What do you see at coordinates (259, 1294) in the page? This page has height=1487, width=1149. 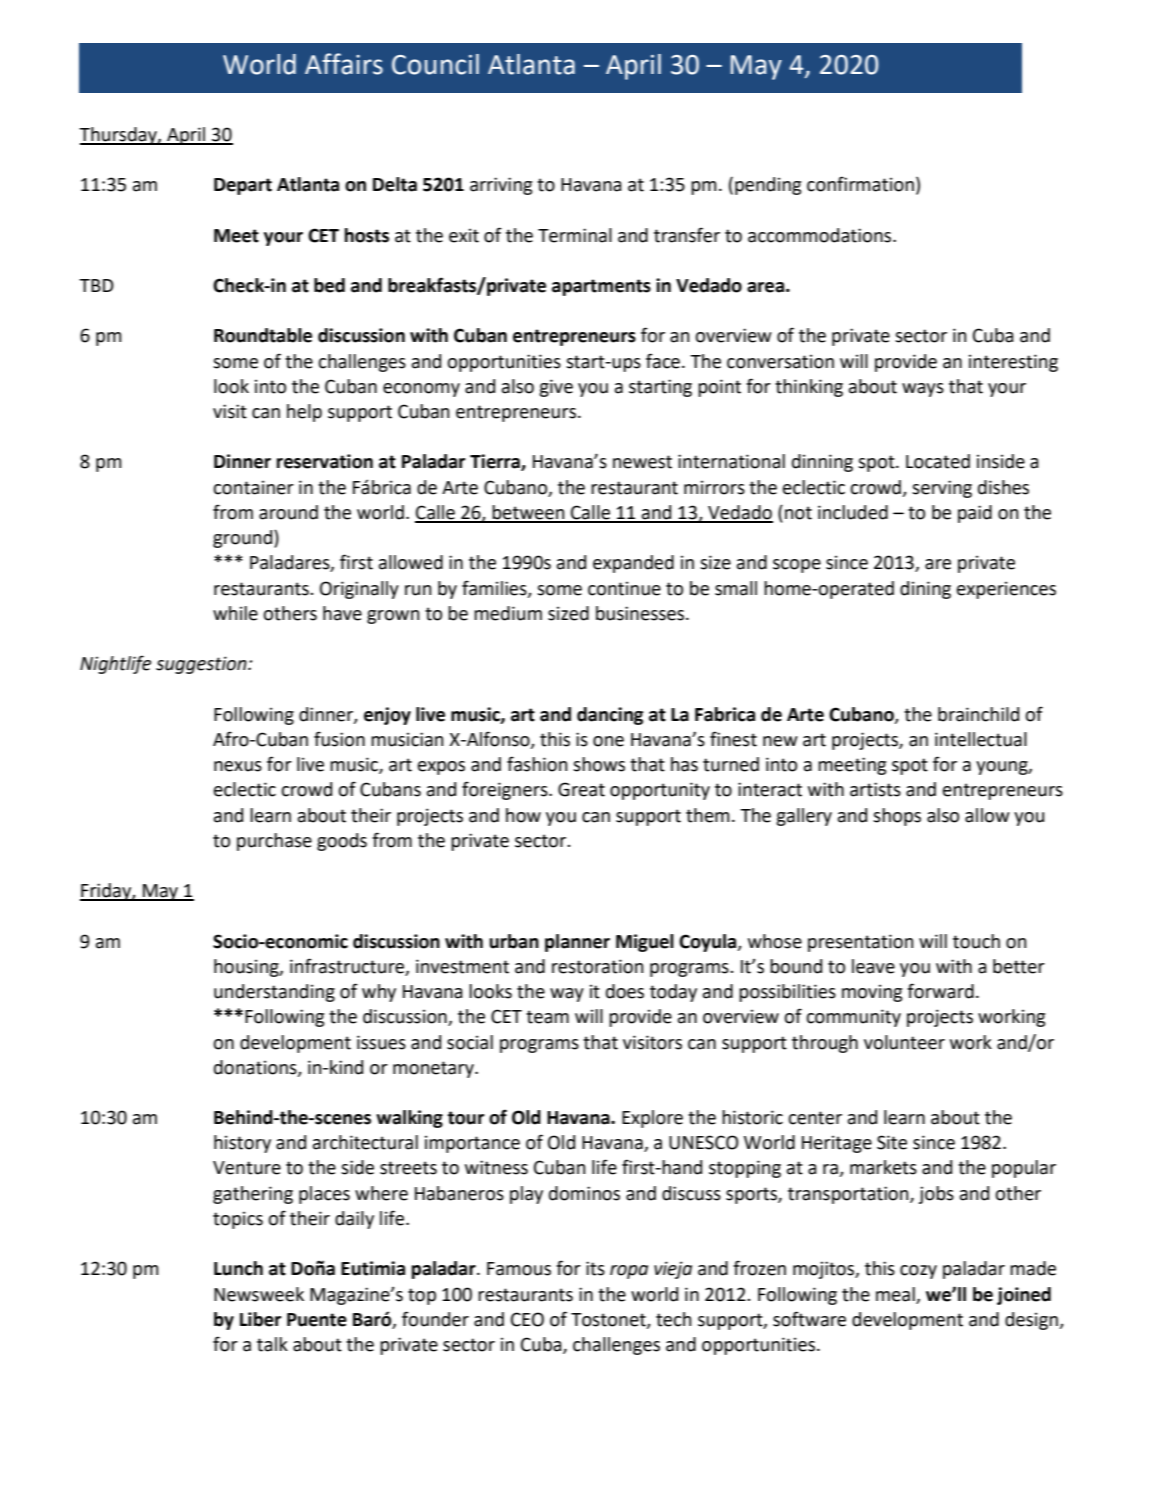 I see `Newsweek` at bounding box center [259, 1294].
